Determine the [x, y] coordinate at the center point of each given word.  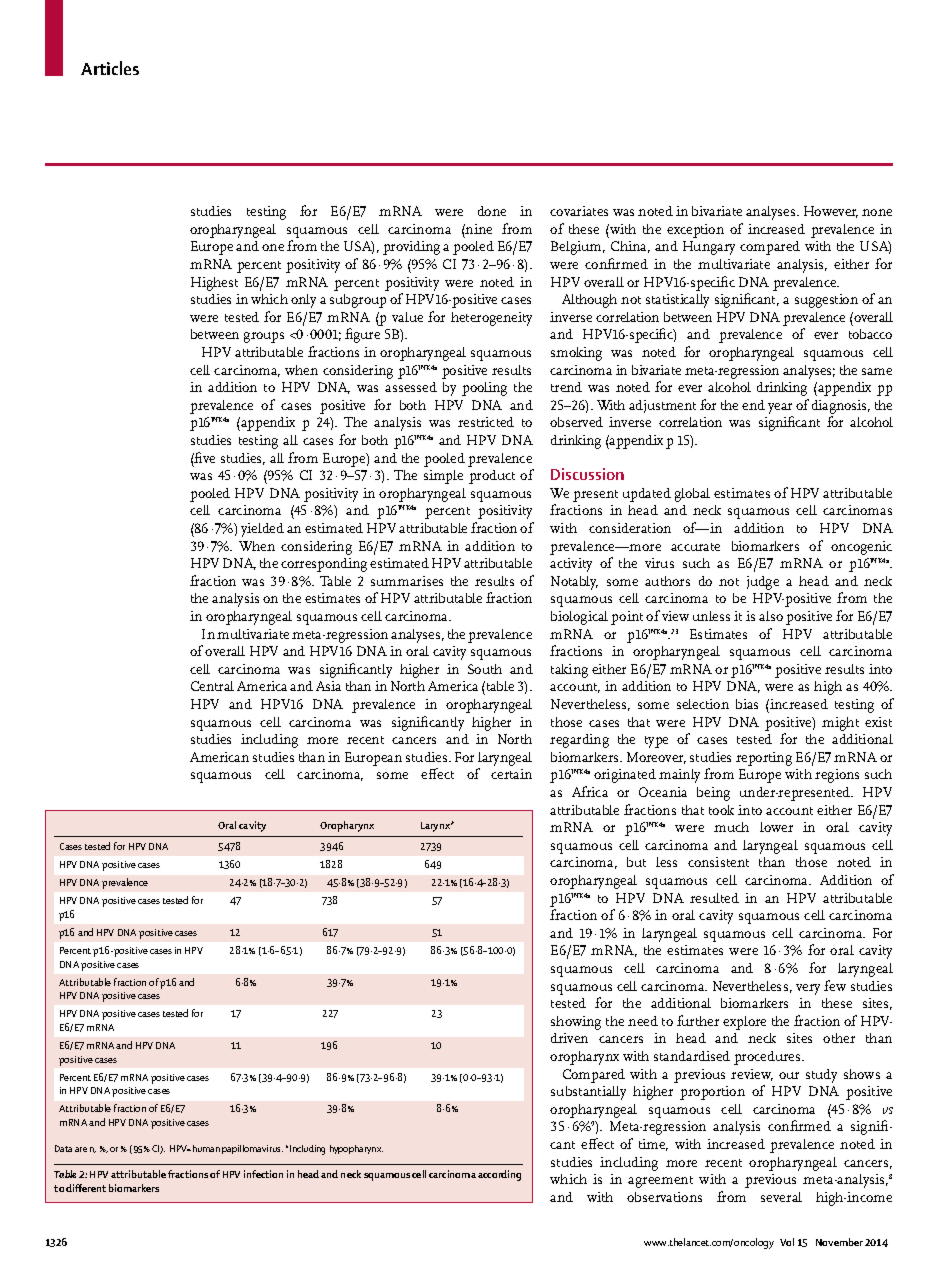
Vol [787, 1242]
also [771, 616]
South [485, 669]
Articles [110, 68]
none [877, 212]
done [492, 211]
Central [212, 686]
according [499, 1175]
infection [263, 1174]
